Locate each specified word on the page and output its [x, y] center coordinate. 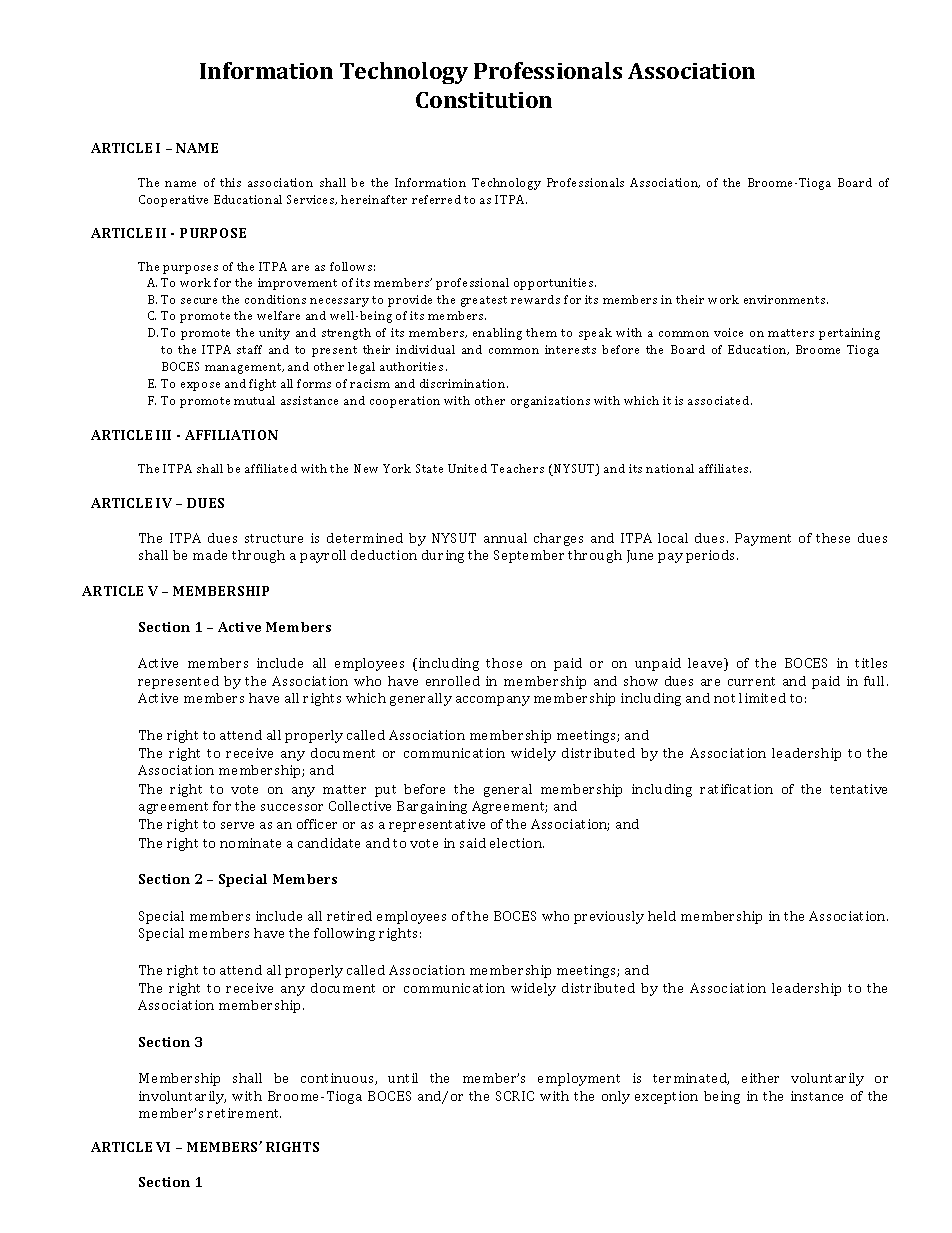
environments [786, 299]
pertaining [849, 334]
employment [579, 1079]
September [529, 556]
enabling [497, 334]
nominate [250, 843]
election [517, 843]
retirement [244, 1113]
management [244, 368]
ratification [736, 789]
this [230, 182]
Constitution [484, 100]
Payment [763, 539]
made [210, 555]
